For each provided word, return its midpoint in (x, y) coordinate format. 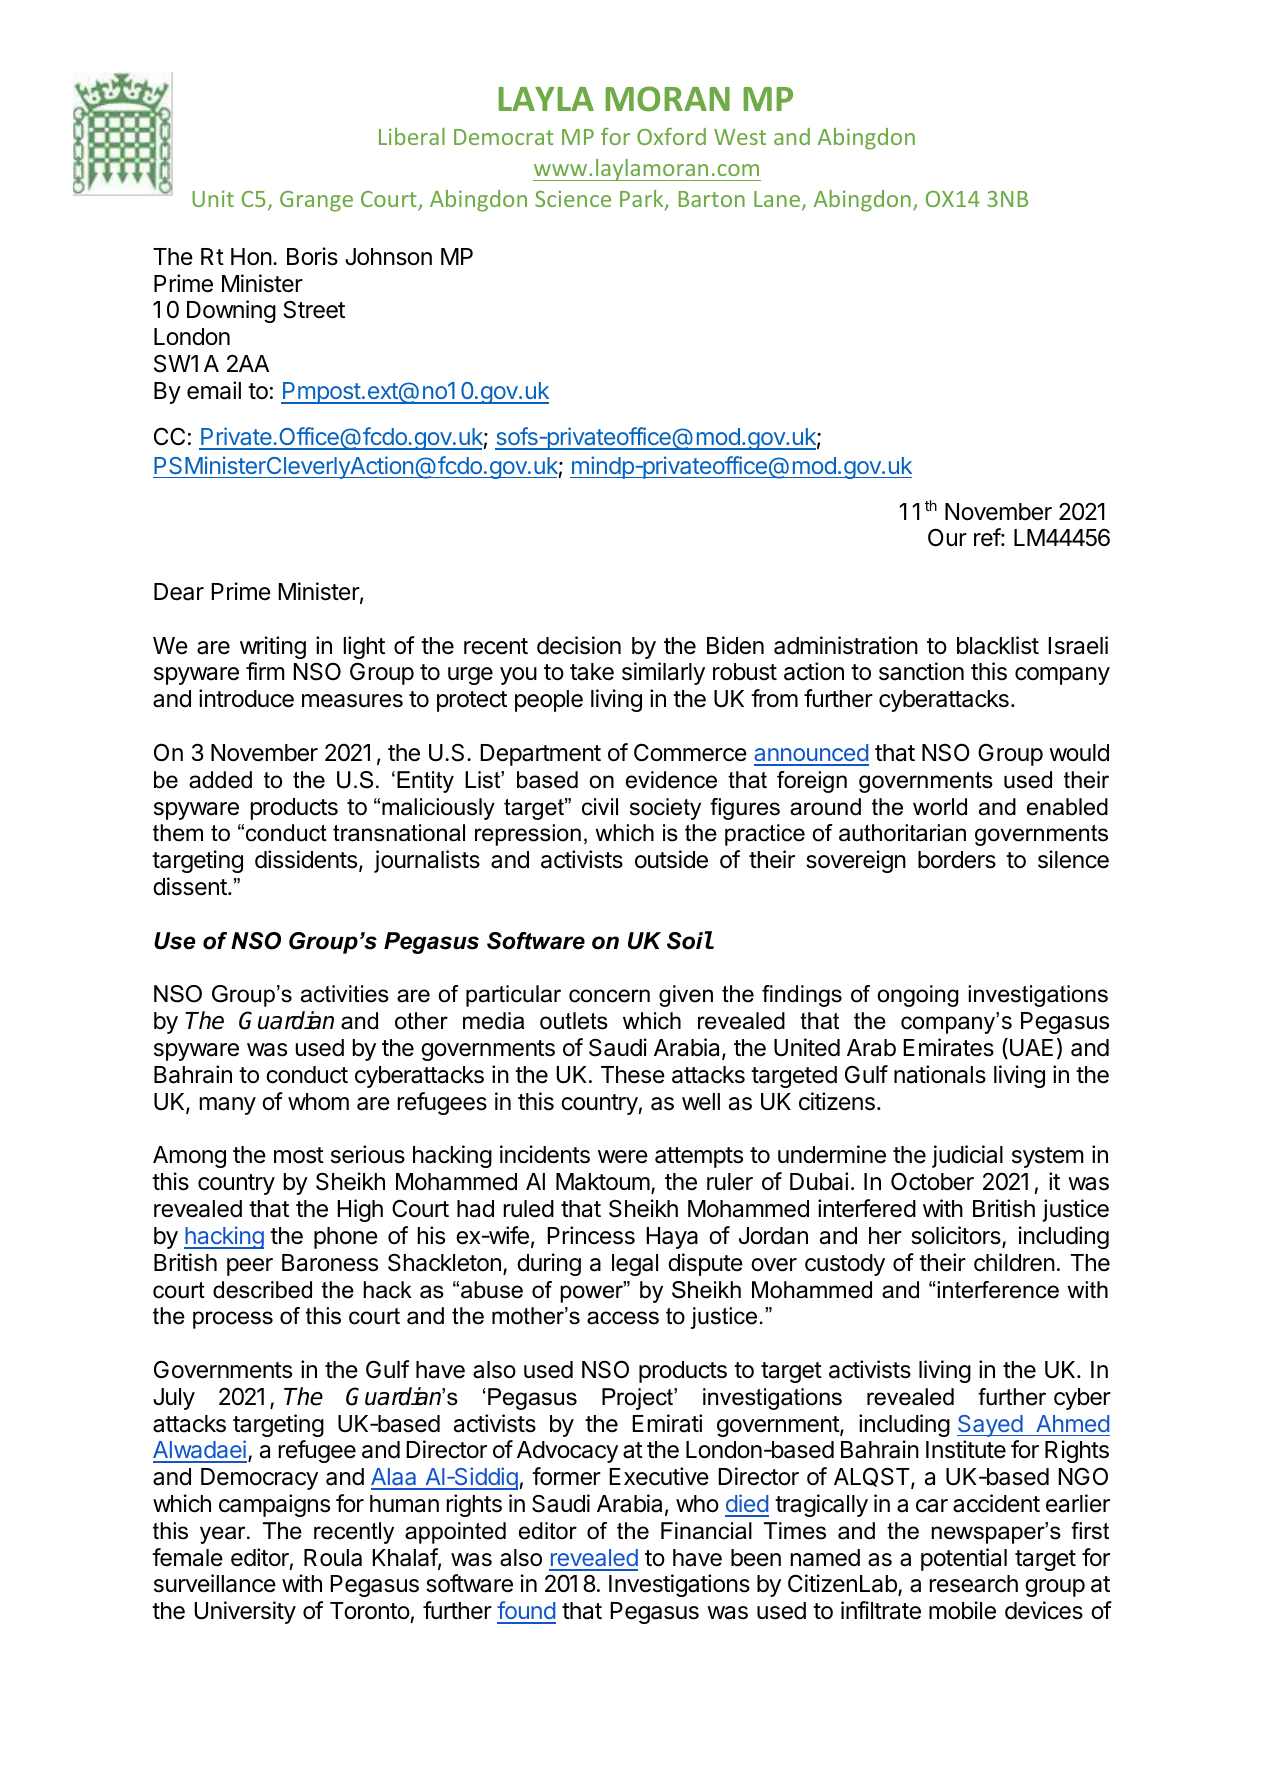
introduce (246, 698)
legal (635, 1265)
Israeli (1078, 645)
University (245, 1612)
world (940, 807)
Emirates (948, 1047)
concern (609, 996)
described (262, 1290)
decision (579, 645)
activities (345, 994)
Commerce (690, 752)
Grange (316, 201)
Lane (778, 201)
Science (573, 198)
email (214, 390)
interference (998, 1290)
